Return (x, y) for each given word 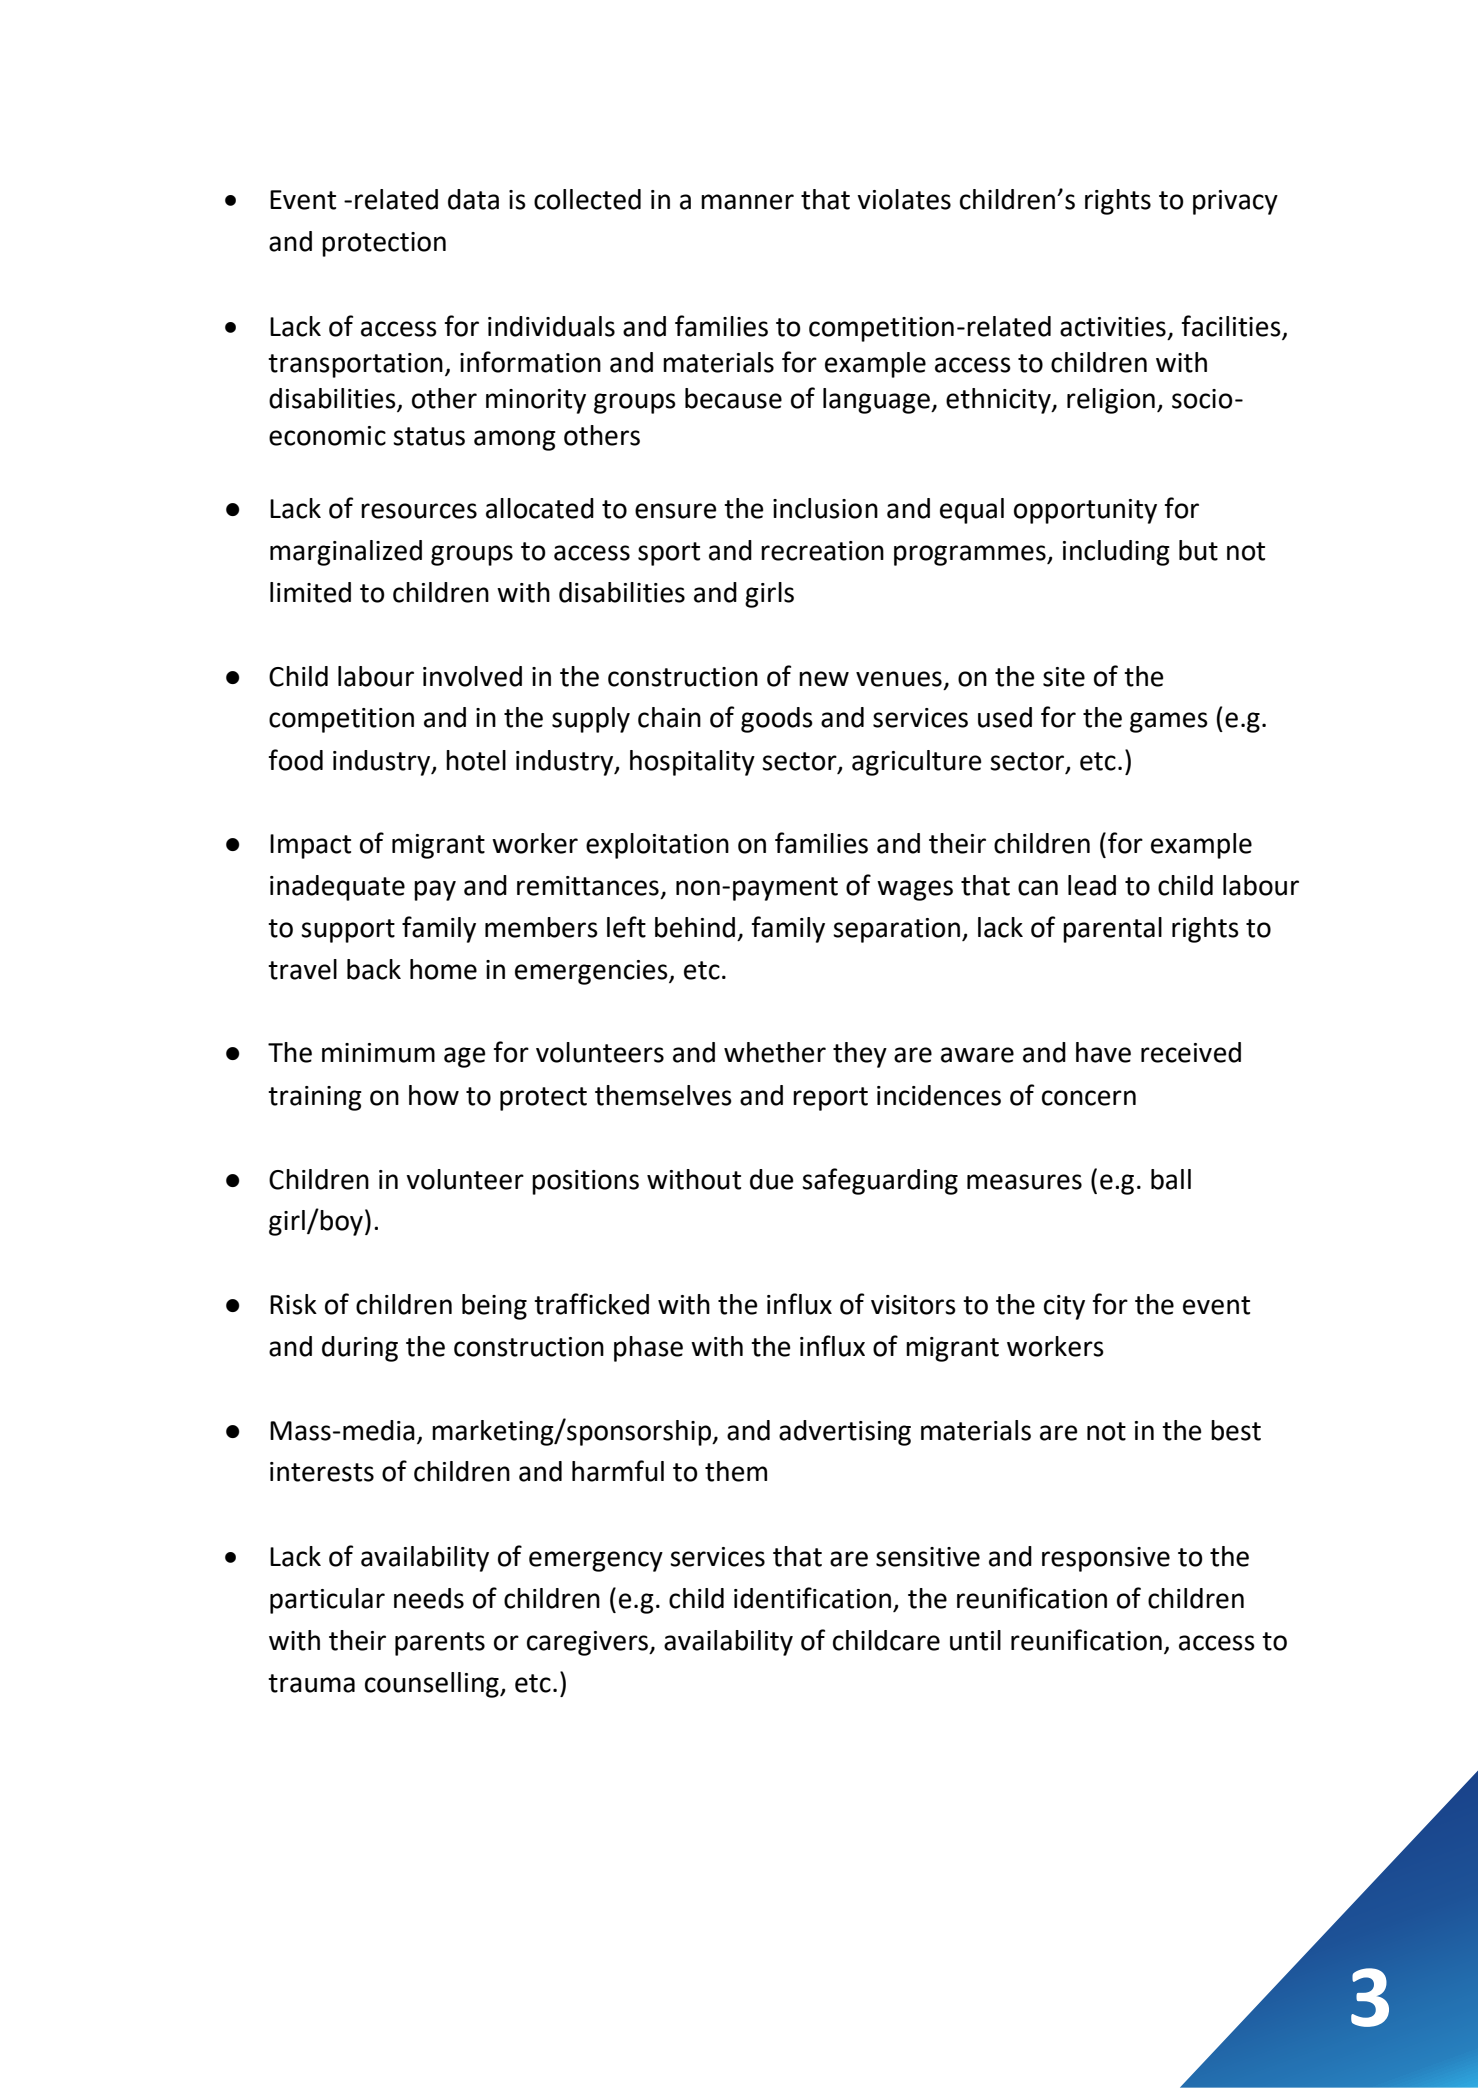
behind (695, 927)
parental (1112, 930)
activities (1113, 327)
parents (440, 1644)
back (374, 969)
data (473, 199)
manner (747, 202)
